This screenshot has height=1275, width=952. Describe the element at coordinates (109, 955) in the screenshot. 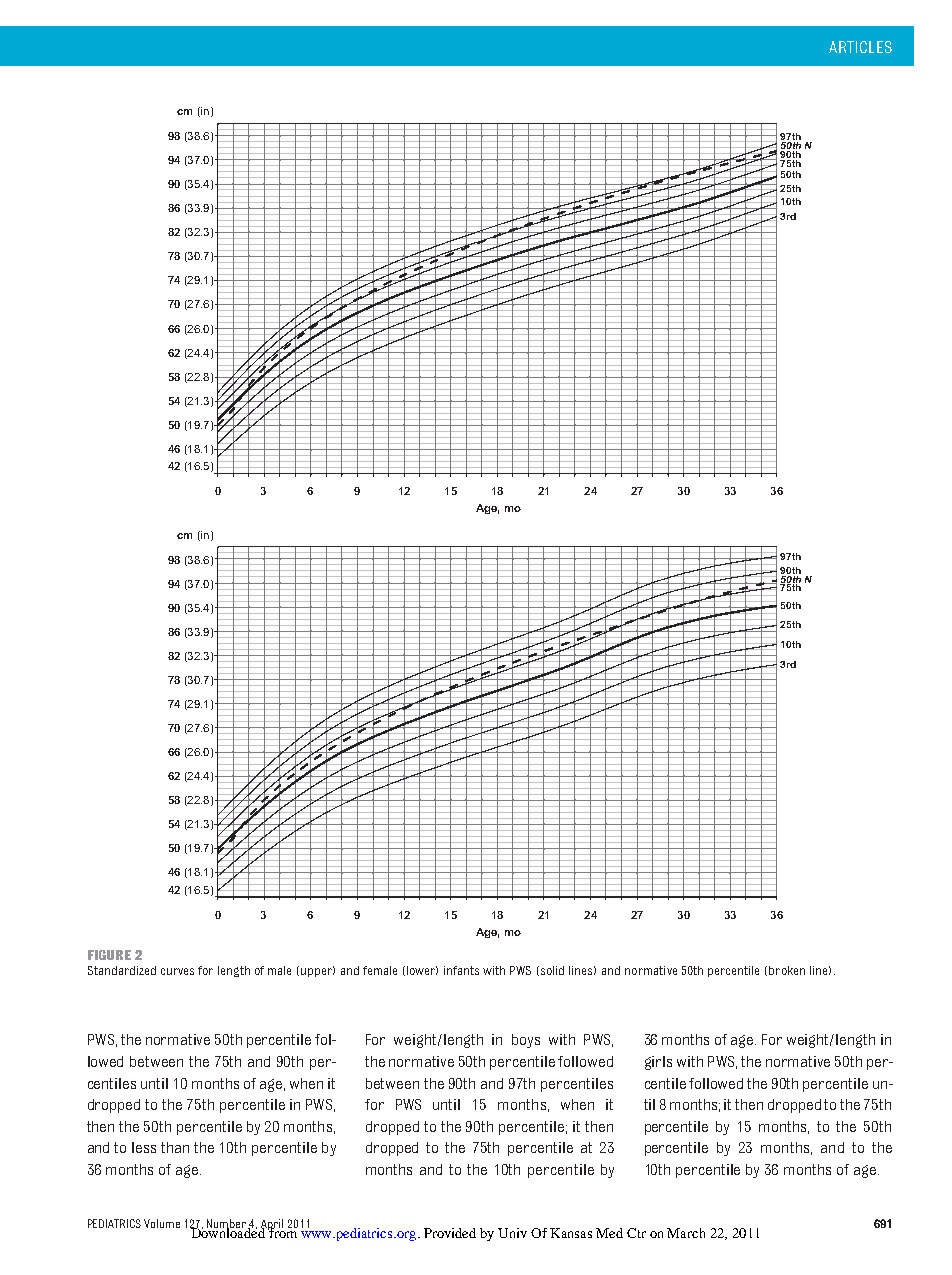

I see `FIGURE` at that location.
